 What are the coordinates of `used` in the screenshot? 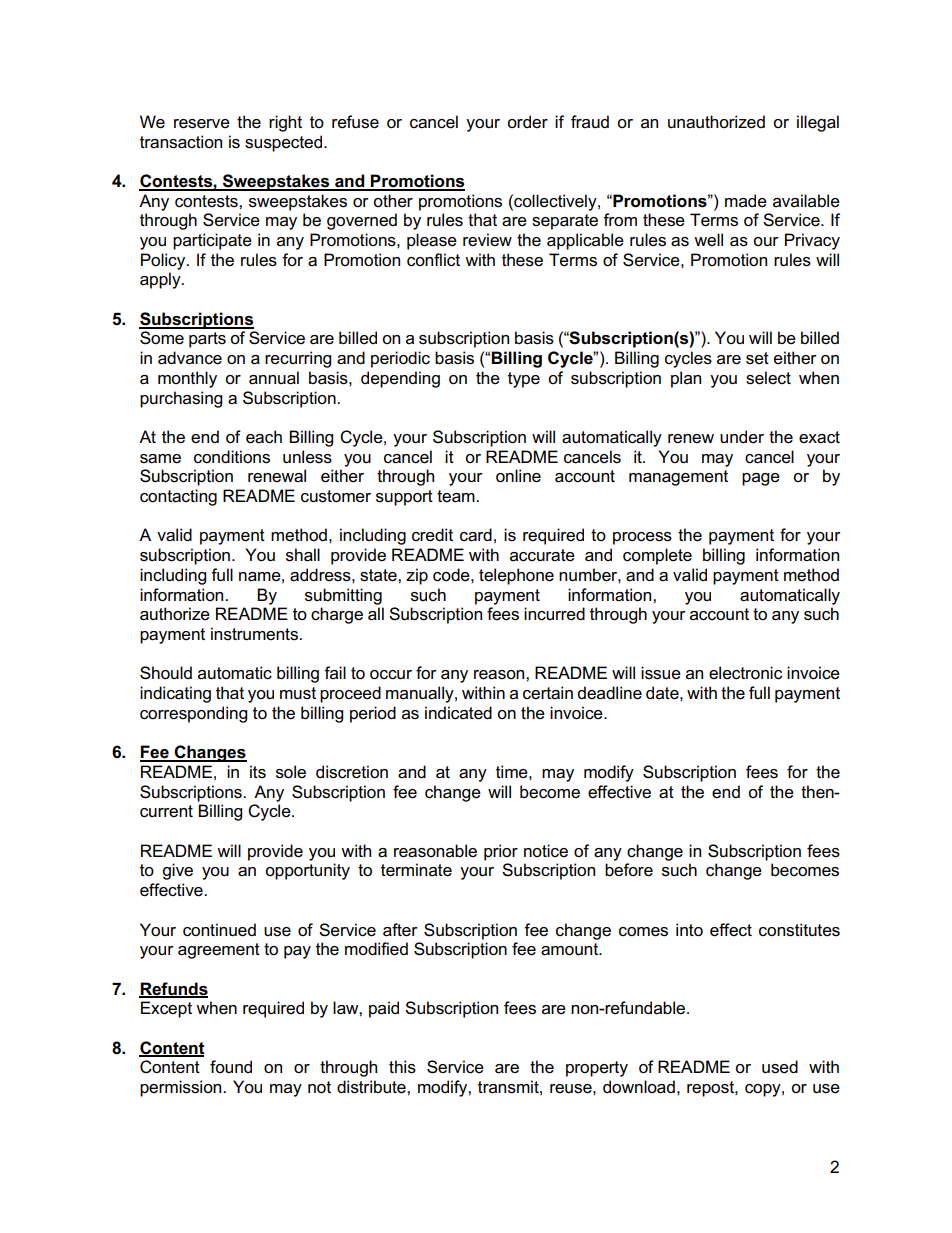 It's located at (780, 1067).
